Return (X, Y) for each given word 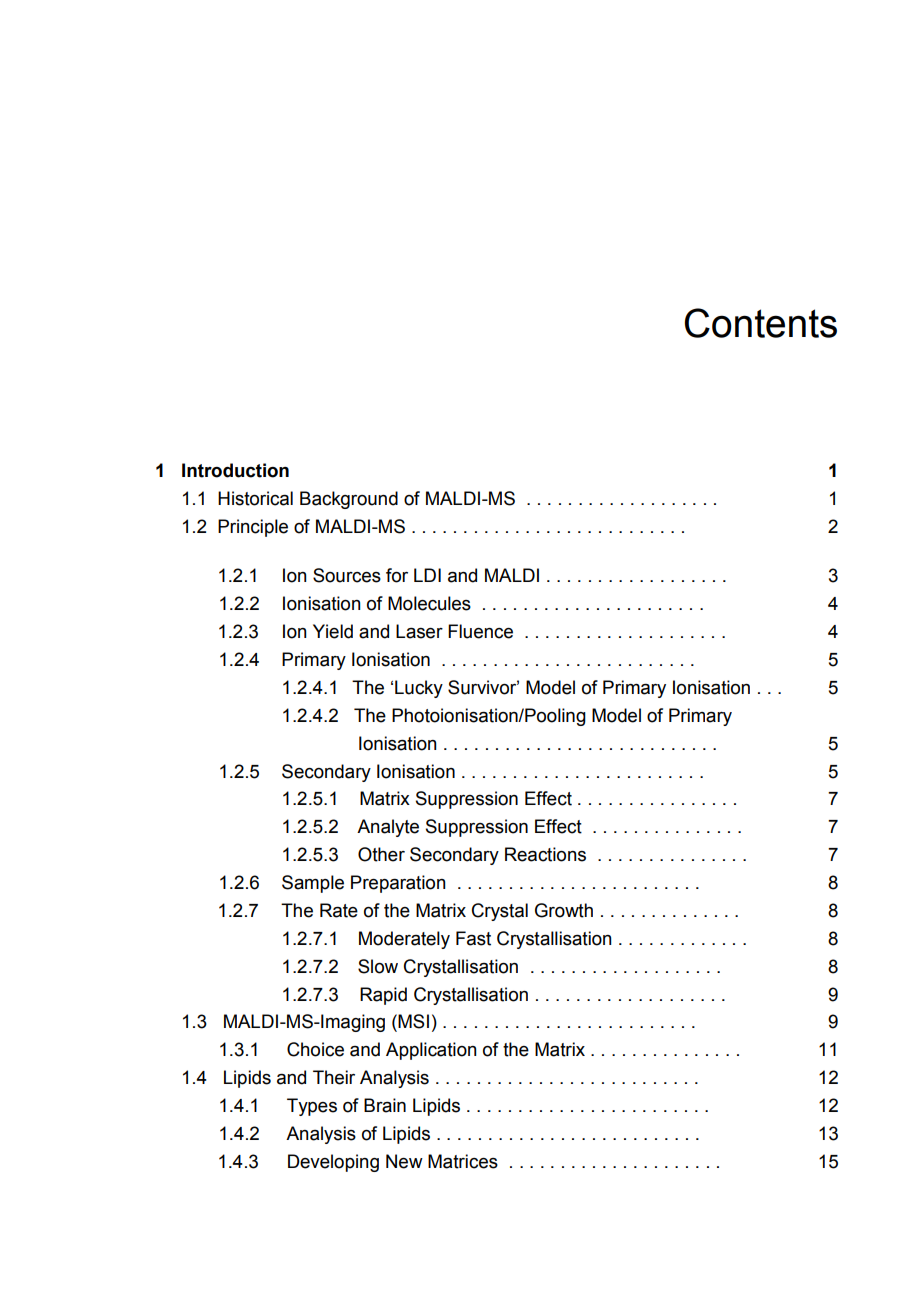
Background (349, 500)
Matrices (463, 1161)
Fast (473, 938)
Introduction (235, 470)
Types (312, 1107)
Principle (253, 528)
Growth (564, 910)
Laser (419, 631)
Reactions (545, 854)
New (404, 1161)
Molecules (429, 603)
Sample (313, 884)
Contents (761, 323)
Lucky (419, 689)
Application (431, 1051)
